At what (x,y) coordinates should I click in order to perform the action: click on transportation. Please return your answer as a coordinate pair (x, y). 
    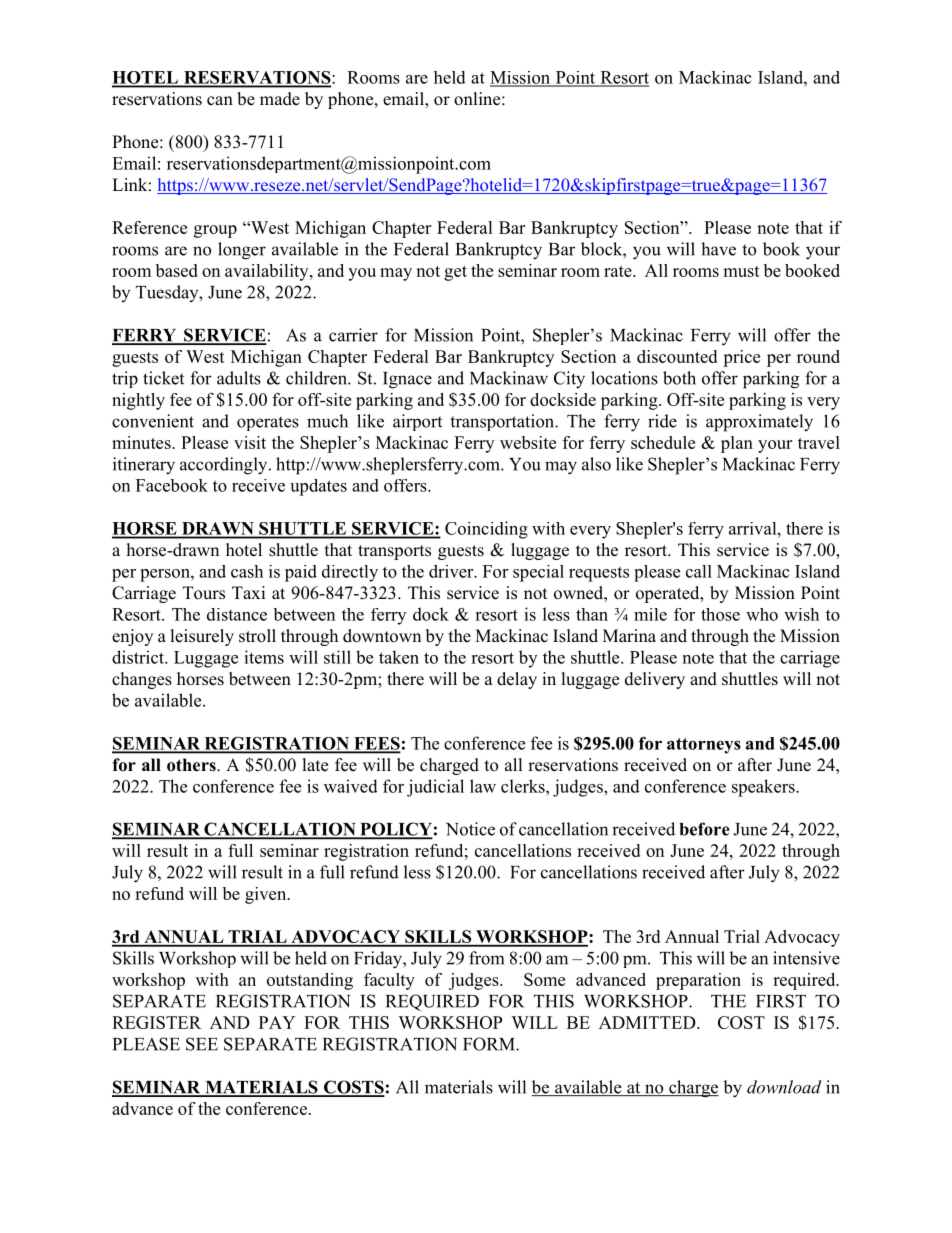
    Looking at the image, I should click on (503, 422).
